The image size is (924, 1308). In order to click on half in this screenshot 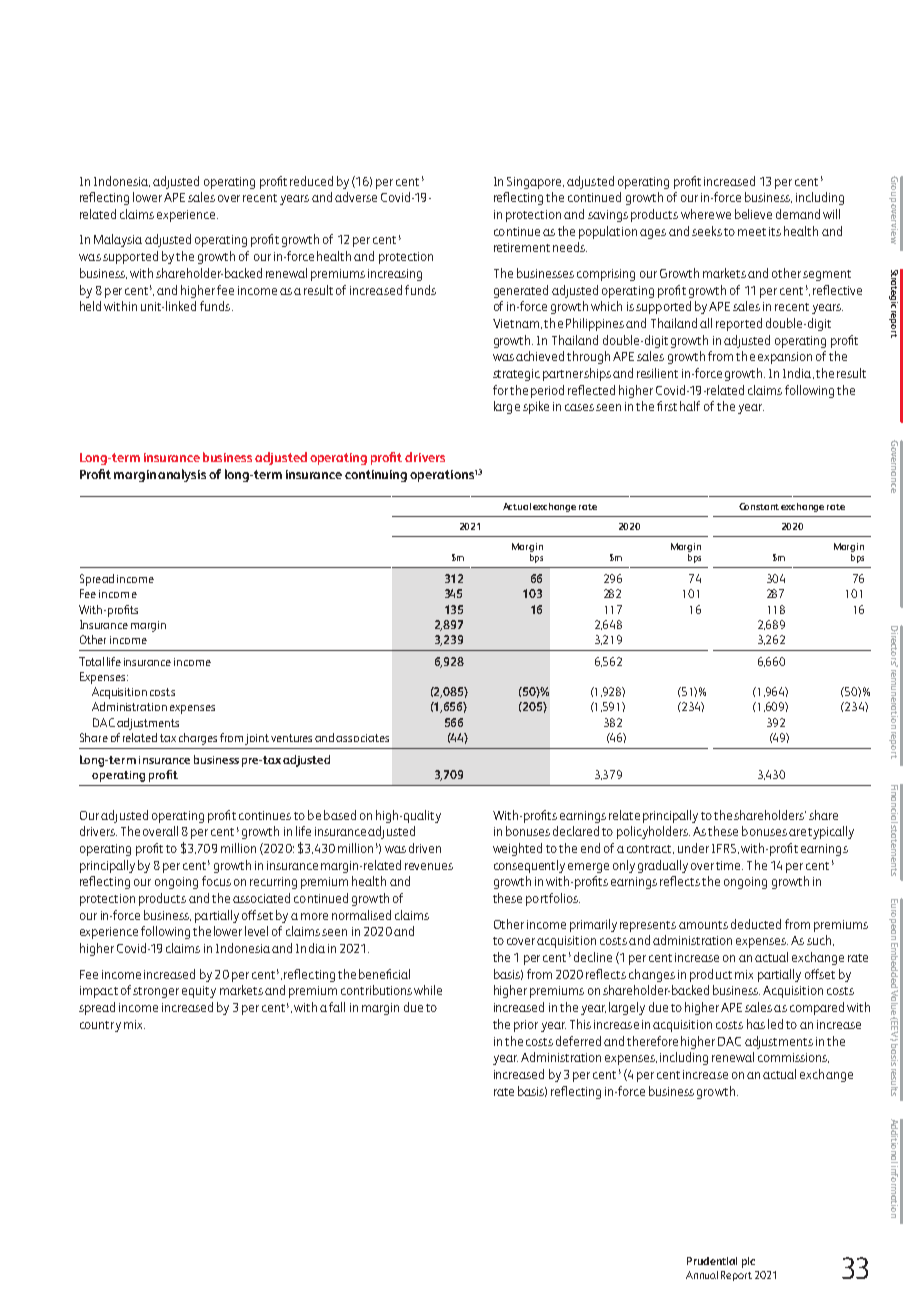, I will do `click(690, 406)`.
